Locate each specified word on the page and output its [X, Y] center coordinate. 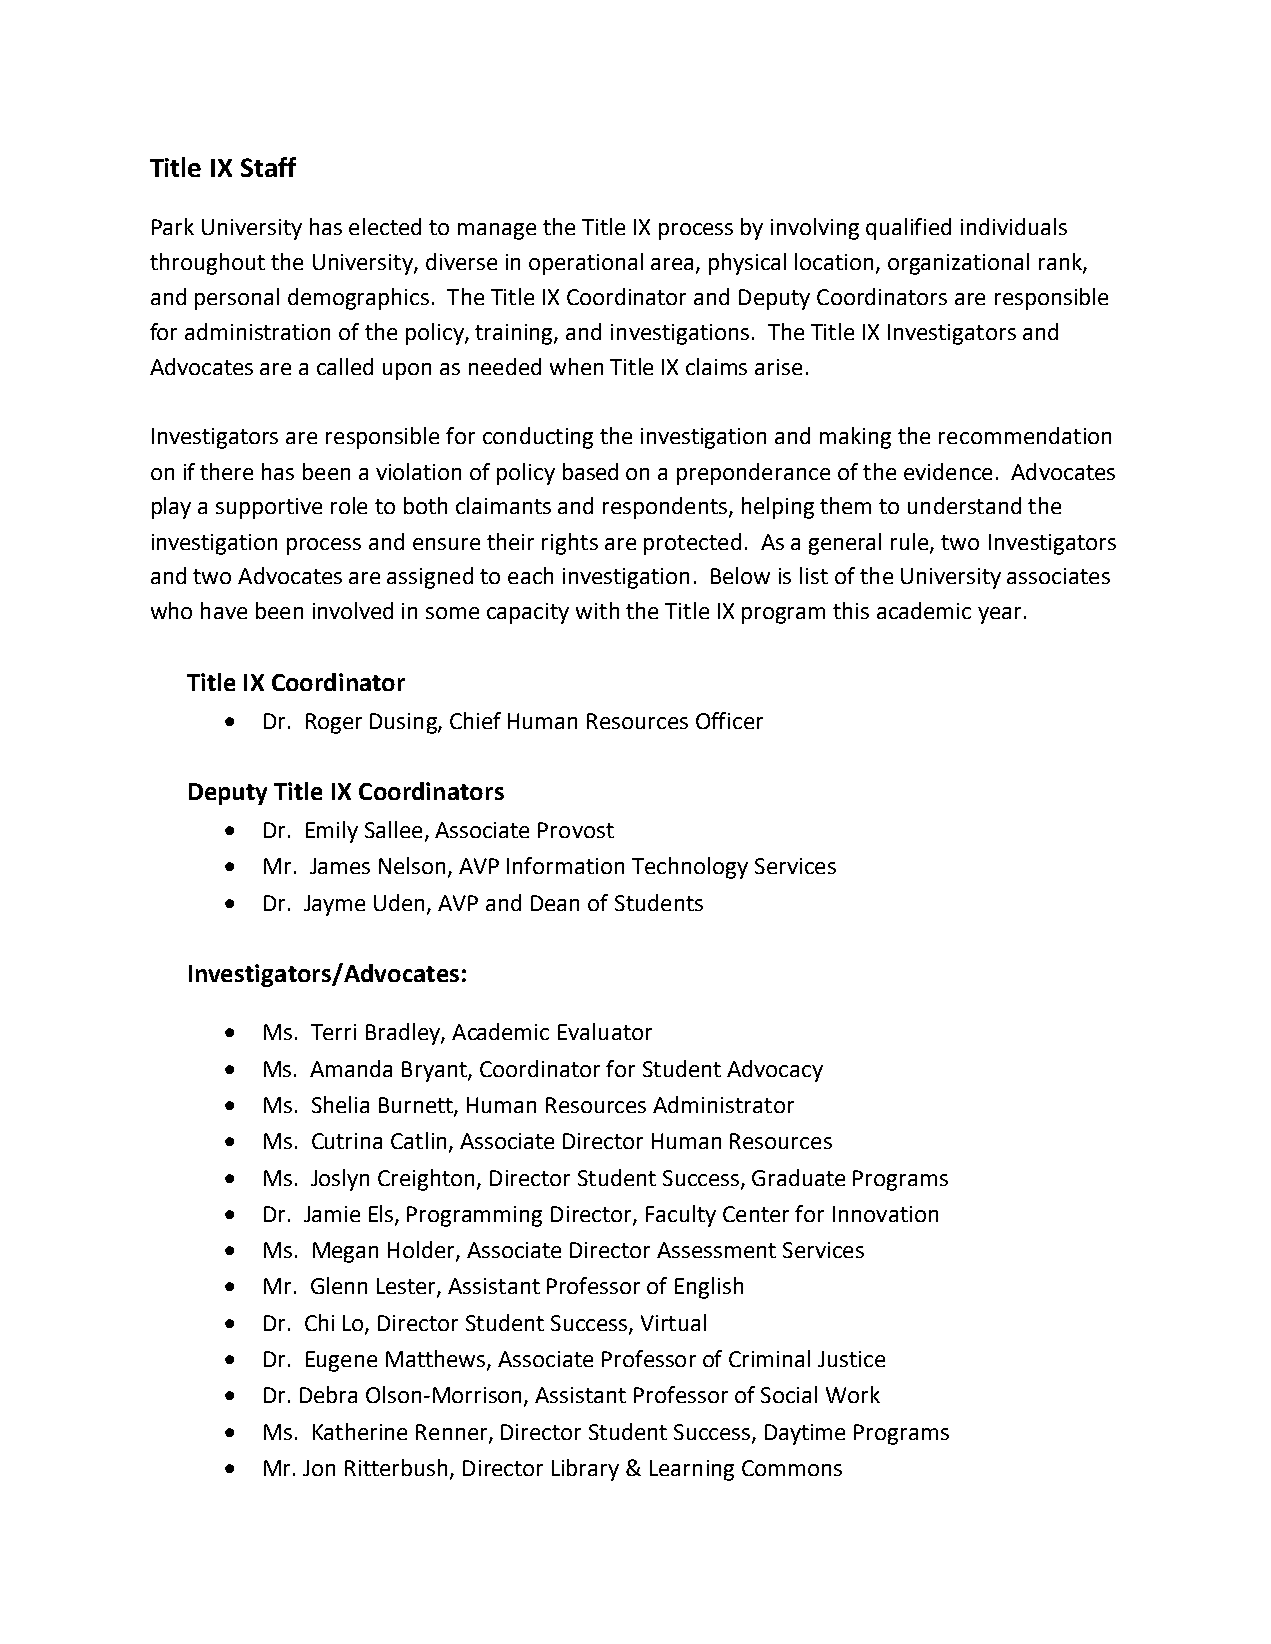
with [597, 610]
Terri [333, 1032]
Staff [268, 167]
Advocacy [775, 1071]
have [224, 610]
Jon [319, 1468]
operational [586, 264]
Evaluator [605, 1031]
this [851, 610]
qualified [908, 229]
